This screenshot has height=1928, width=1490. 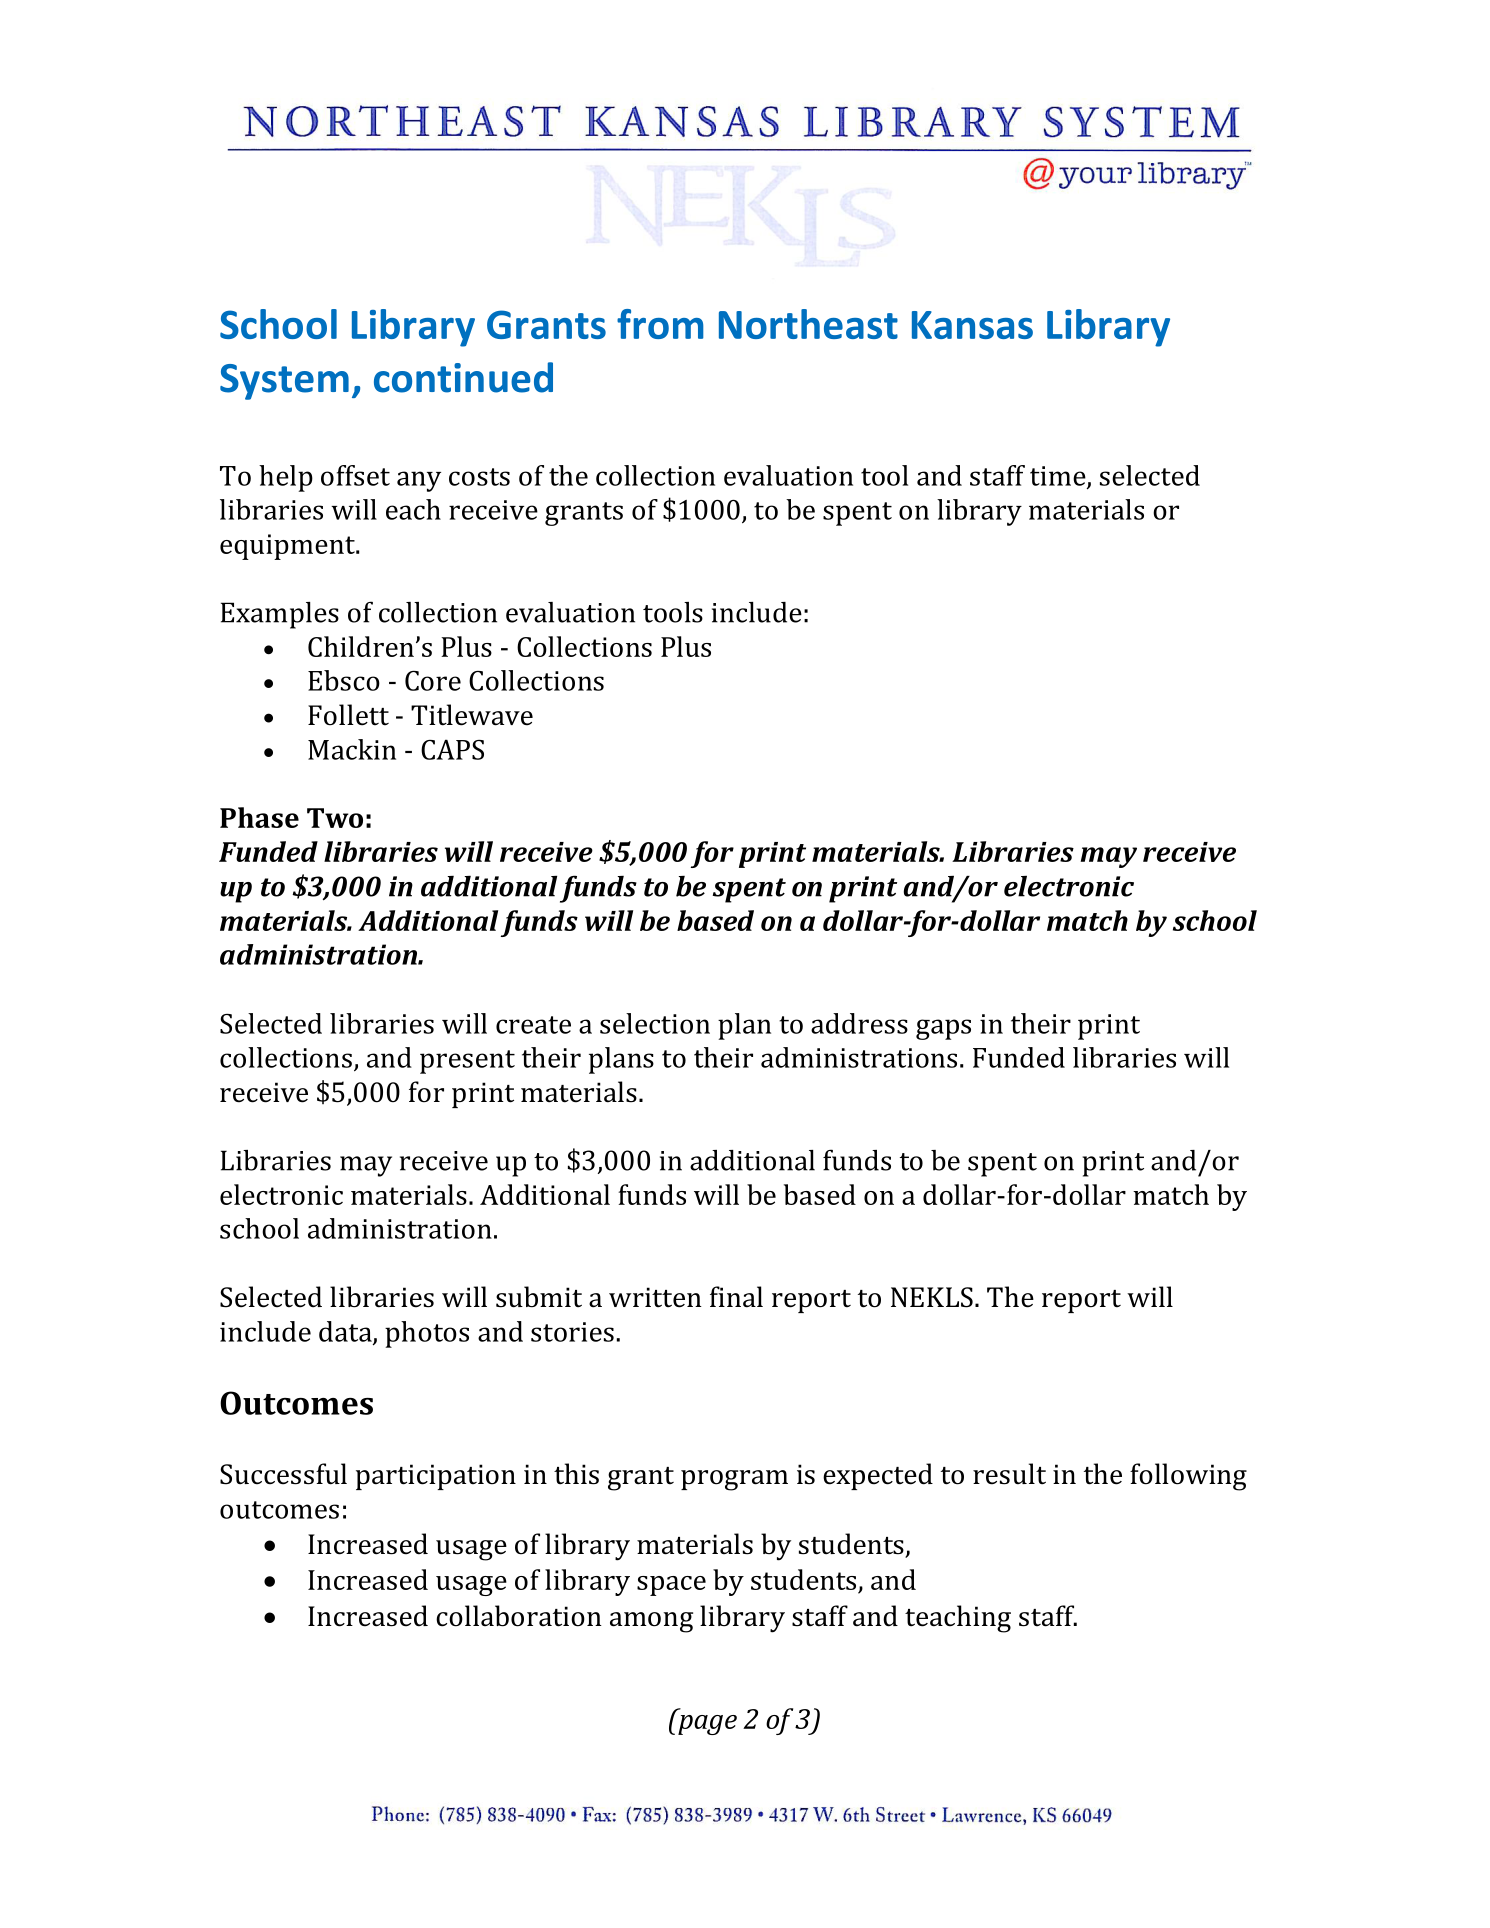 What do you see at coordinates (972, 325) in the screenshot?
I see `Kansas` at bounding box center [972, 325].
